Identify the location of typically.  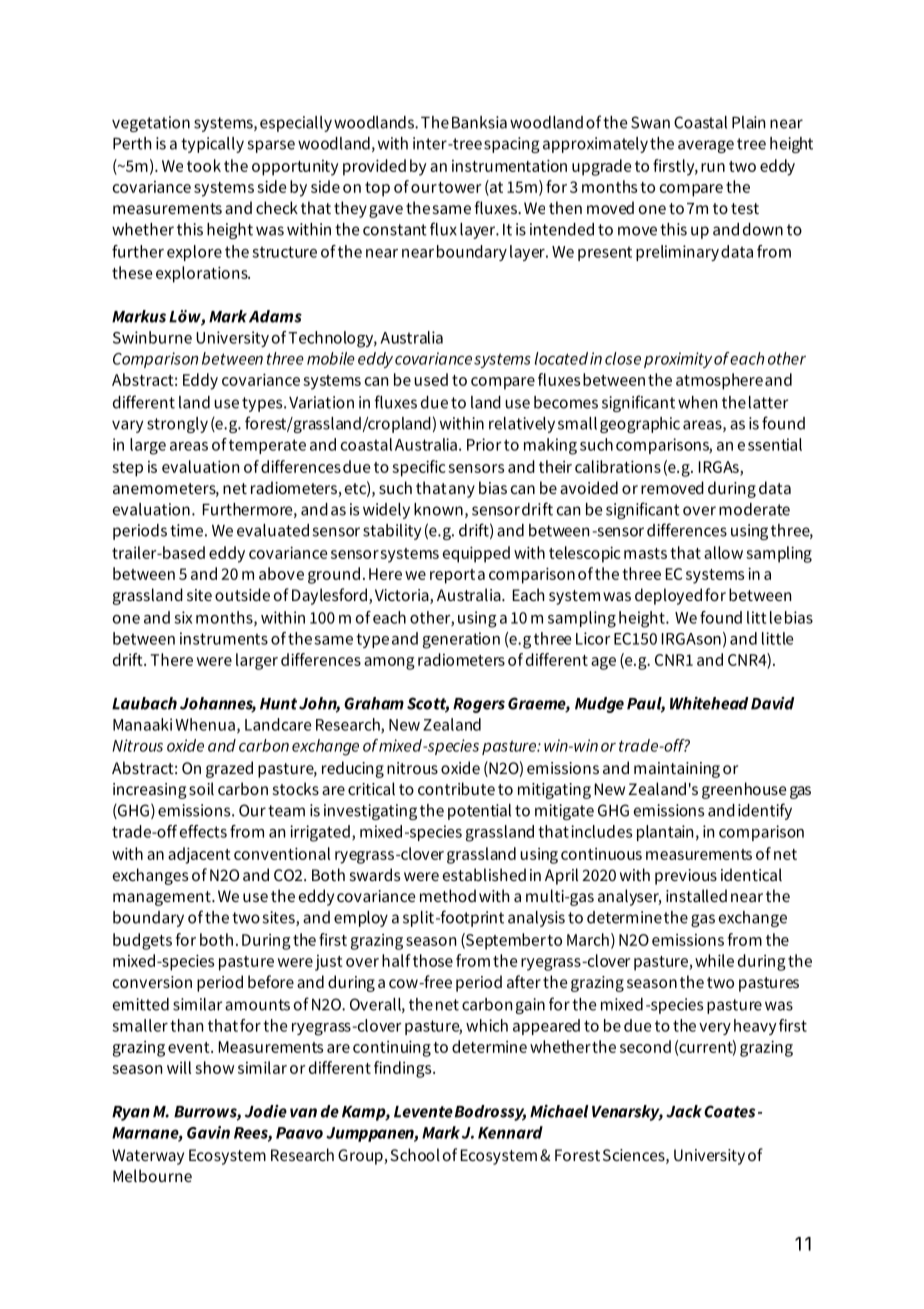
(212, 145).
